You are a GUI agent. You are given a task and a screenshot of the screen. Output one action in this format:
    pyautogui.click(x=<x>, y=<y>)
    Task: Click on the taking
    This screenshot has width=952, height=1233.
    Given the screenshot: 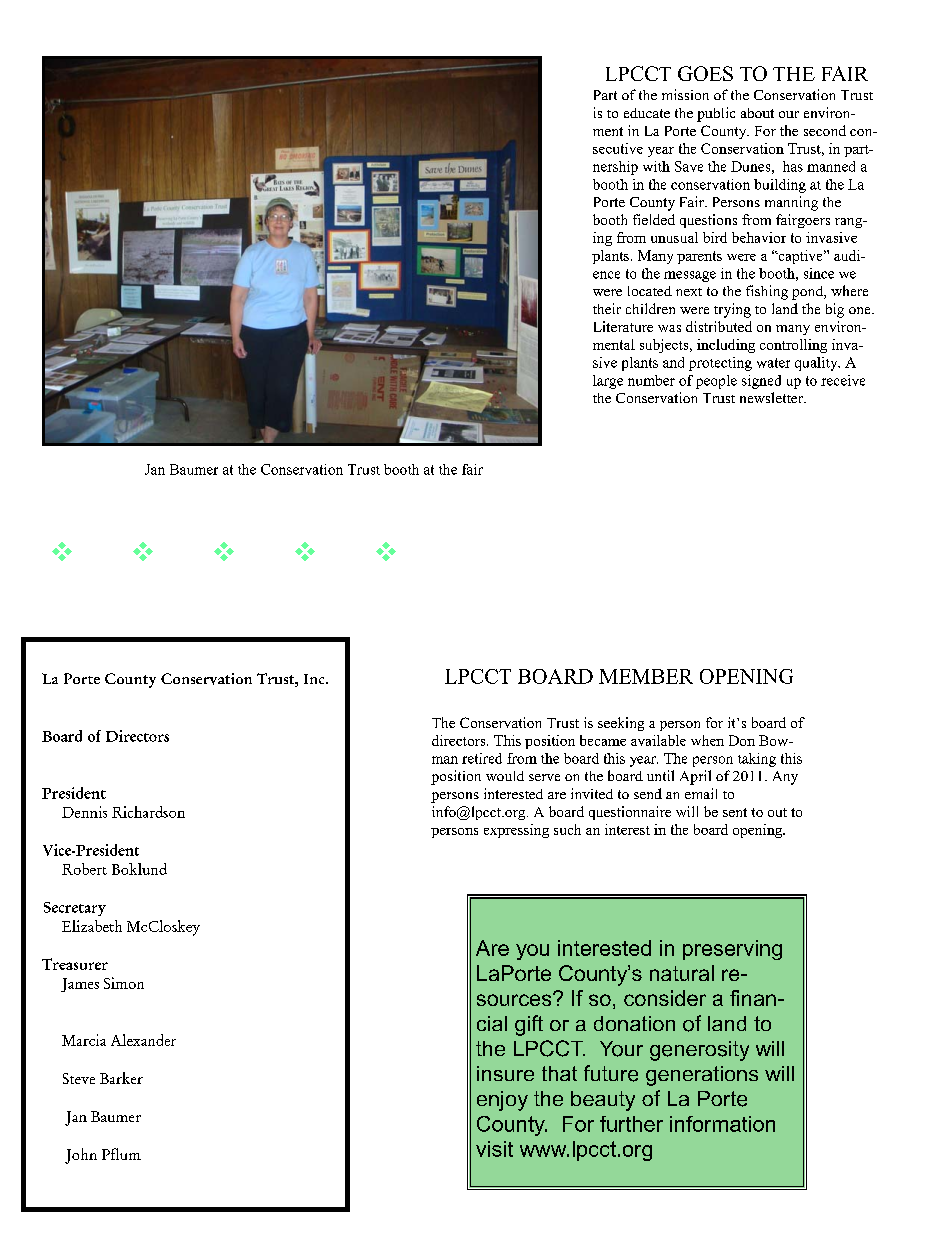 What is the action you would take?
    pyautogui.click(x=757, y=760)
